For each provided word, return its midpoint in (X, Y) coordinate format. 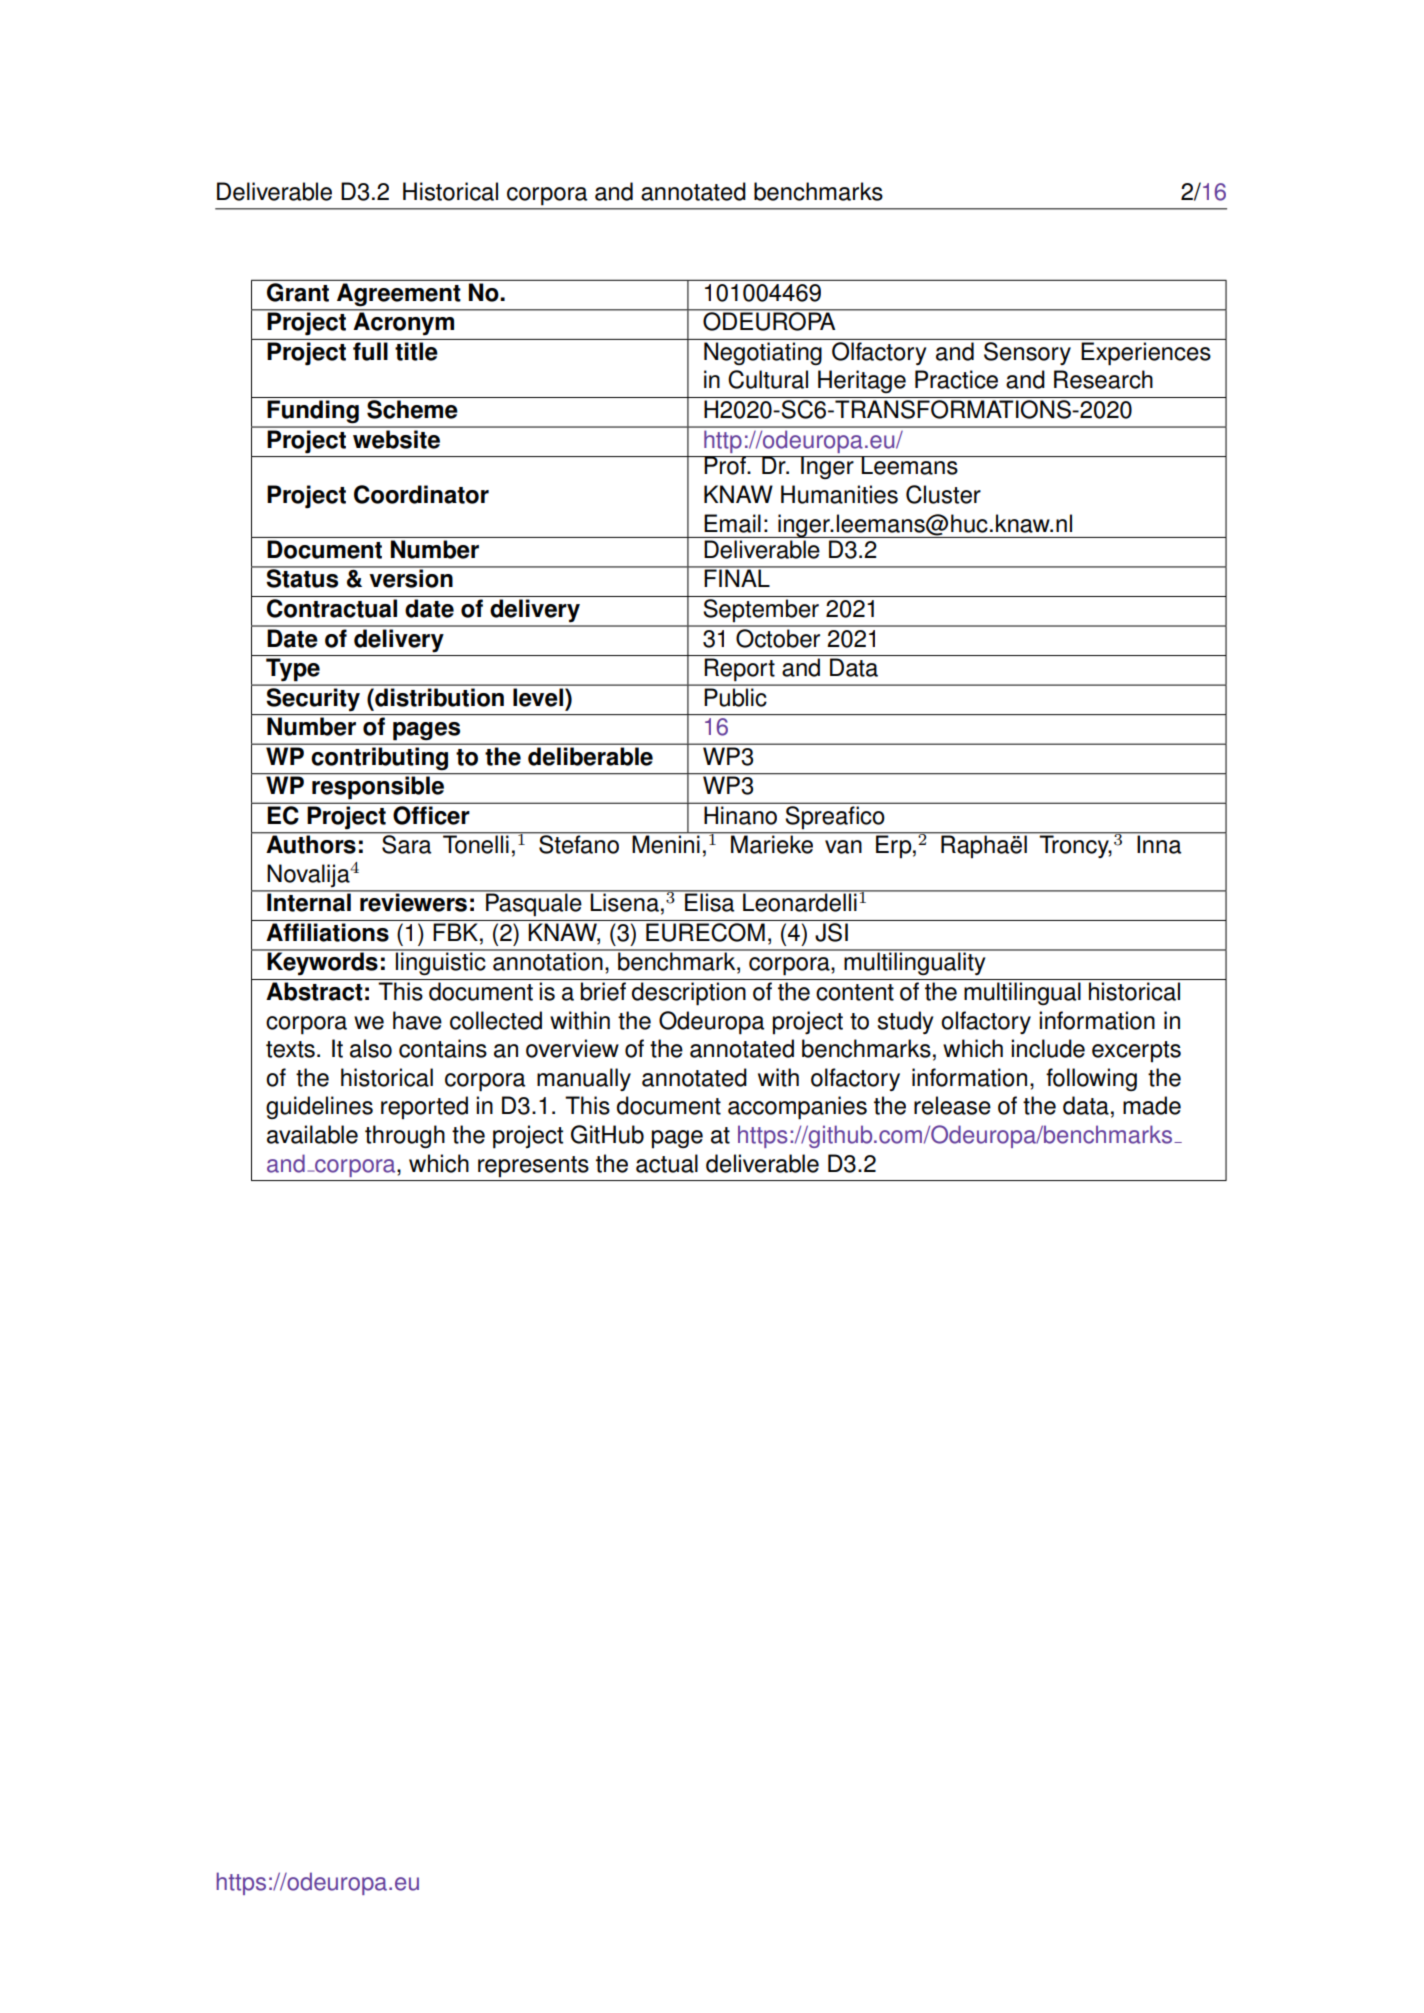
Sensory (1027, 353)
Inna (1159, 843)
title (416, 351)
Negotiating (763, 353)
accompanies (797, 1108)
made (1152, 1105)
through (405, 1136)
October (778, 637)
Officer (431, 815)
